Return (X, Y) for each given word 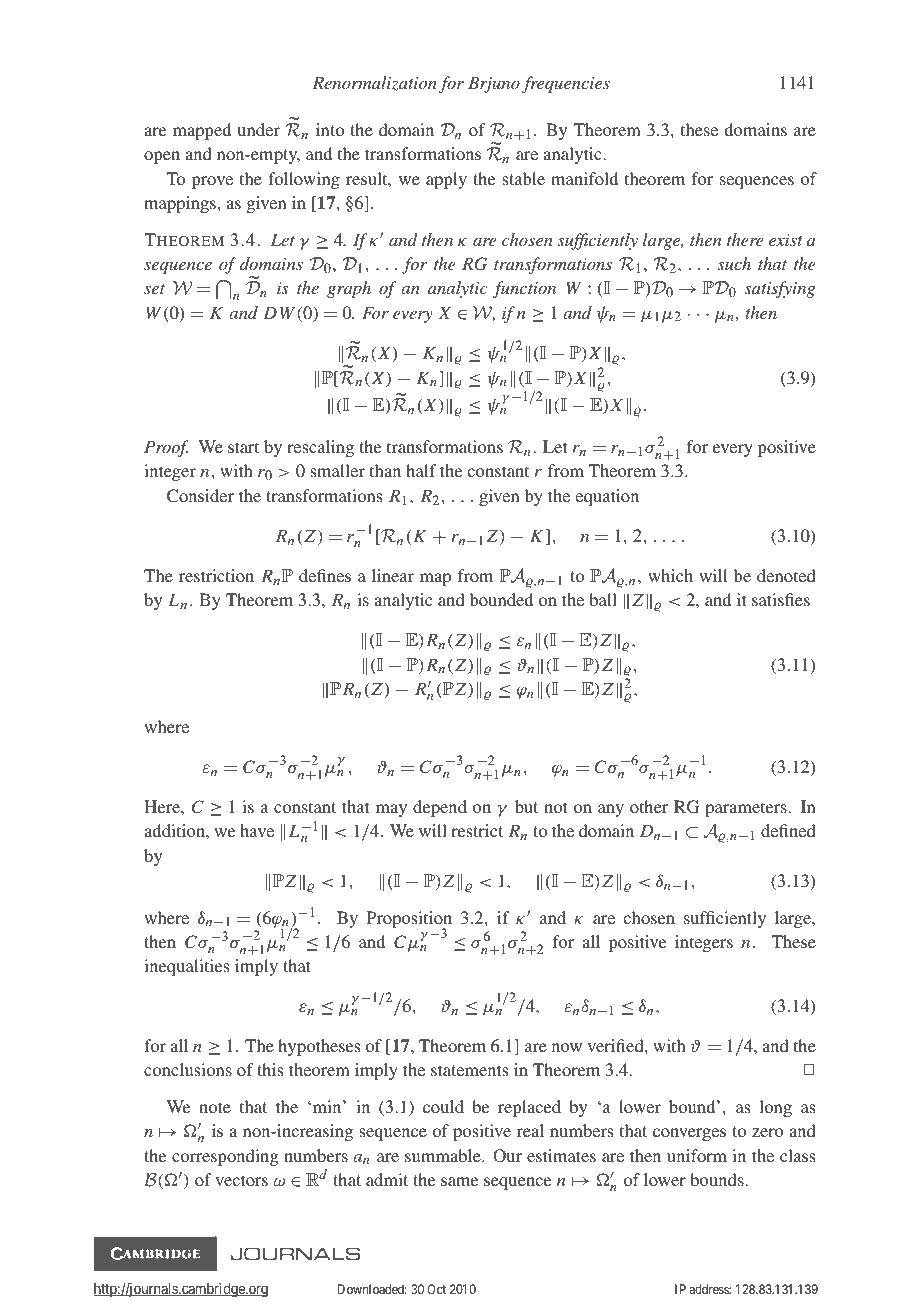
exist (786, 240)
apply (446, 180)
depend (440, 808)
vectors (241, 1180)
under (258, 129)
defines (325, 575)
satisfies (781, 599)
